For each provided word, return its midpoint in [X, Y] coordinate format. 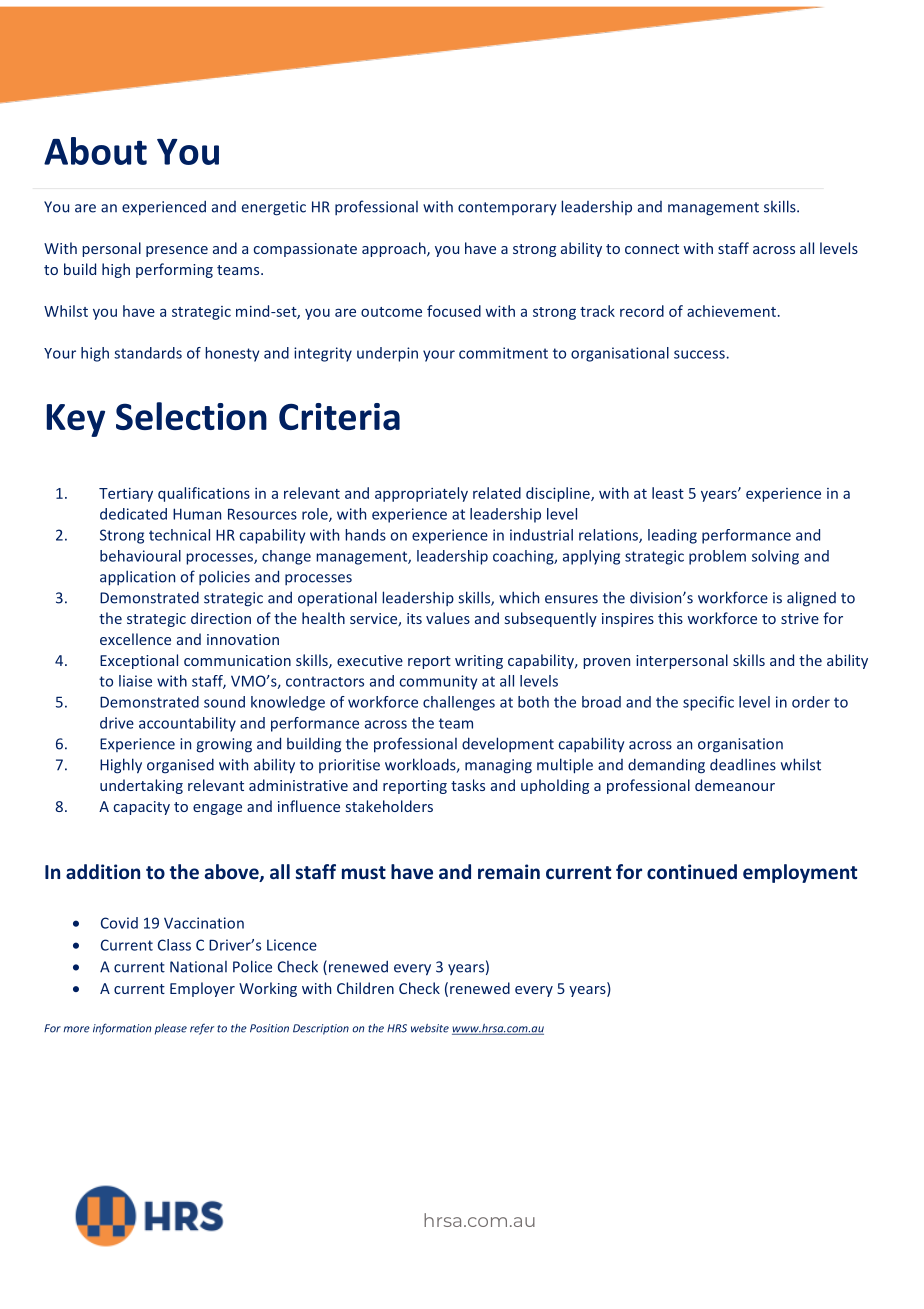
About [95, 151]
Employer [202, 989]
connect [652, 249]
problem [717, 557]
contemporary [507, 208]
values [448, 618]
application [137, 578]
